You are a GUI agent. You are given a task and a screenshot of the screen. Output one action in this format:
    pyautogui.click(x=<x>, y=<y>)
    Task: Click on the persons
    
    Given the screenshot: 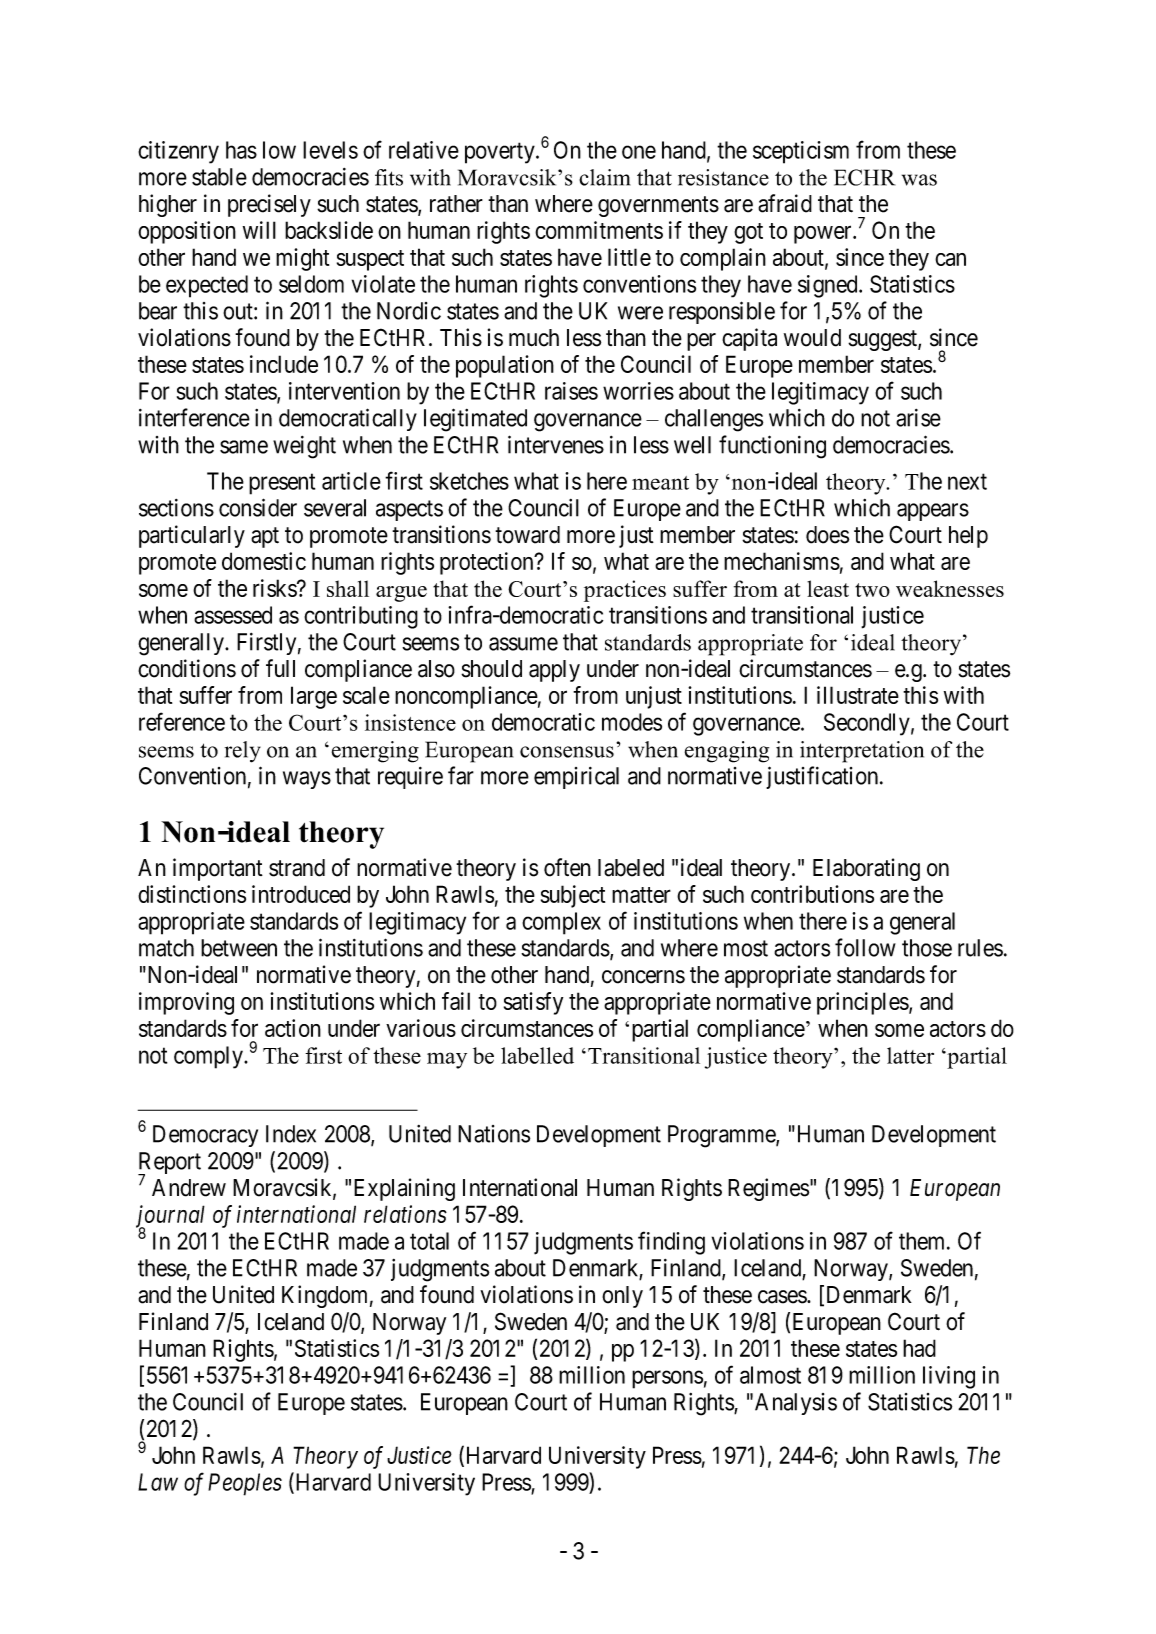 What is the action you would take?
    pyautogui.click(x=667, y=1379)
